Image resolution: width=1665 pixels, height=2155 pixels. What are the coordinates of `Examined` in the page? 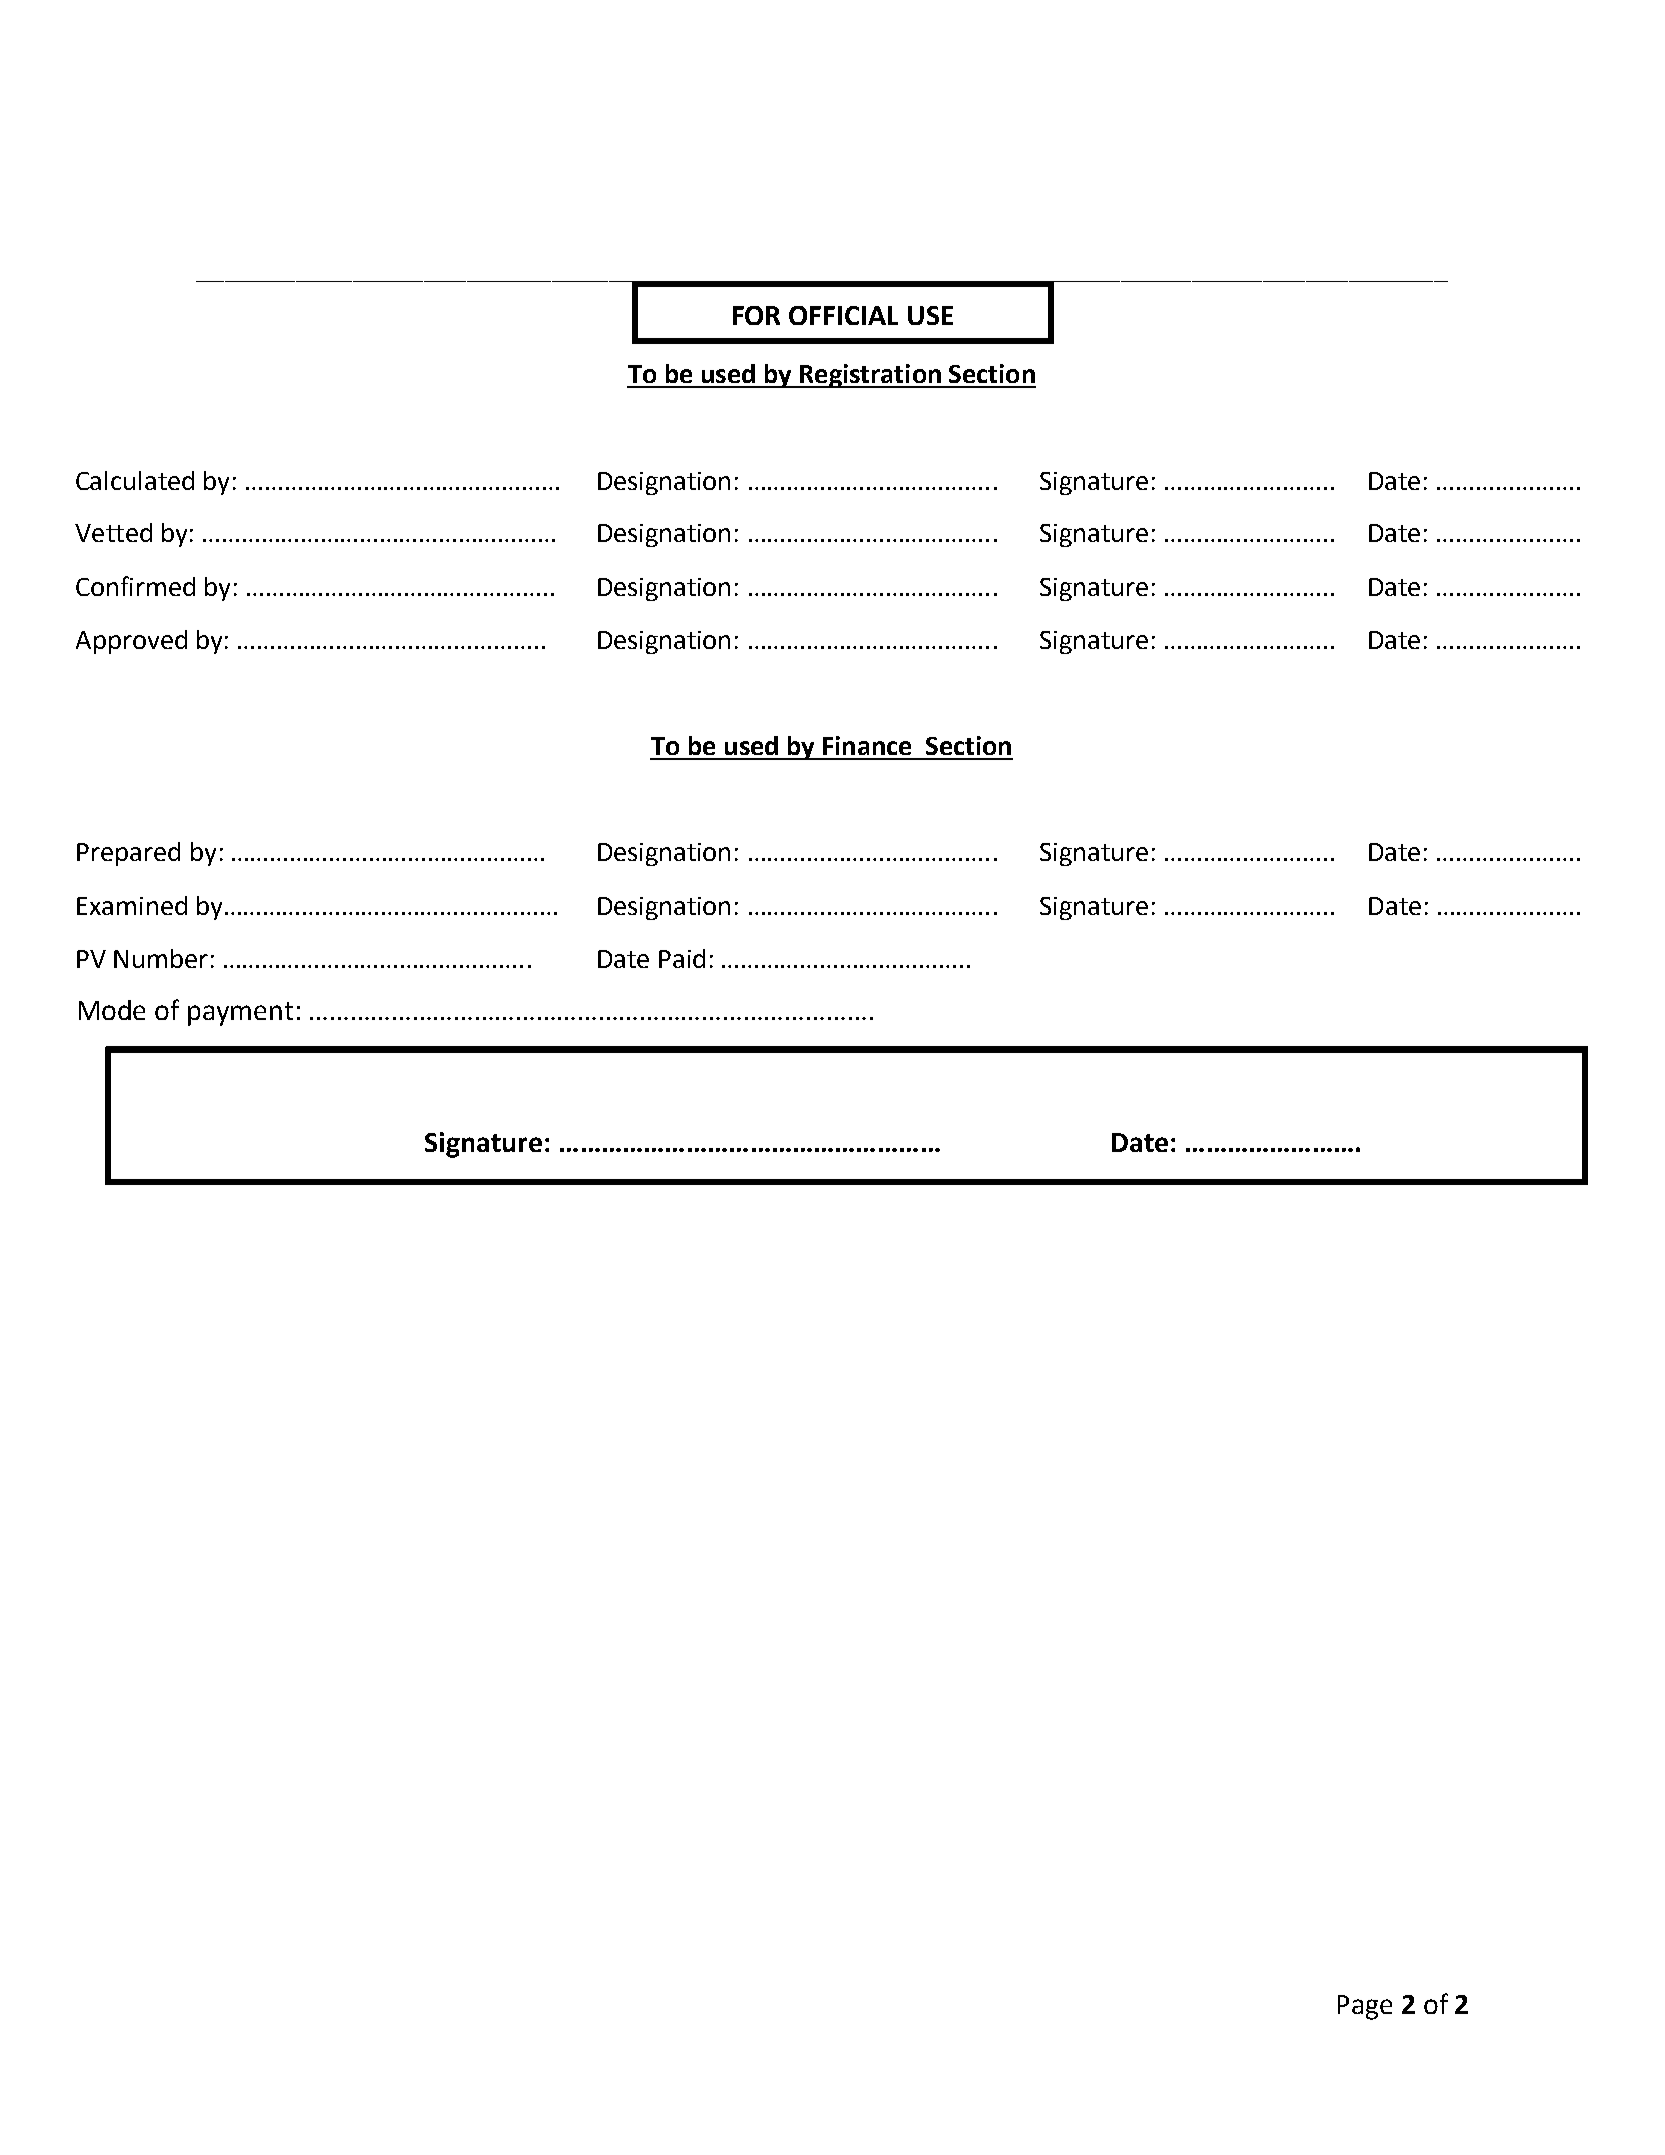 It's located at (132, 905).
